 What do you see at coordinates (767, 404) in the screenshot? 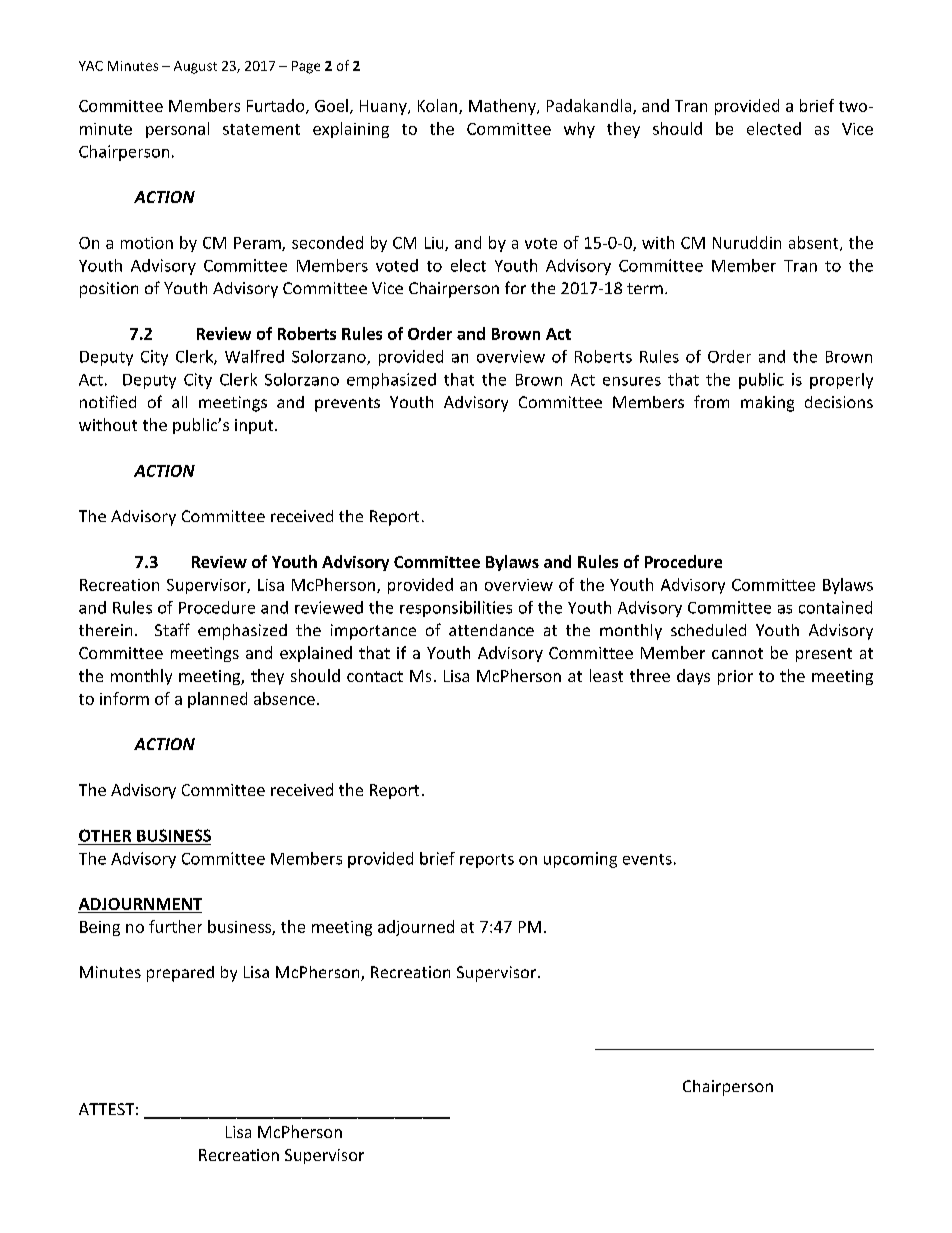
I see `making` at bounding box center [767, 404].
